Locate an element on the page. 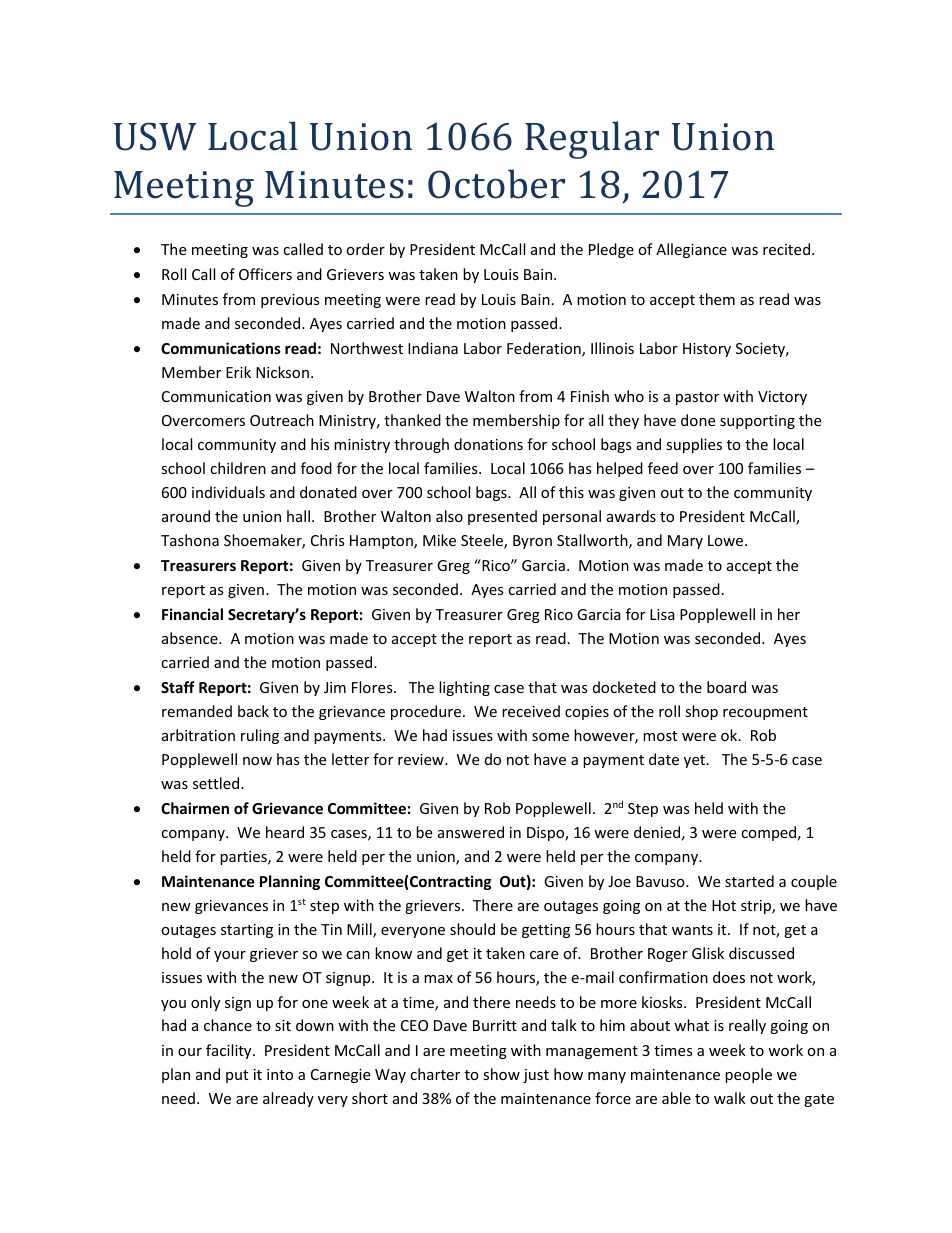  presented is located at coordinates (502, 517).
